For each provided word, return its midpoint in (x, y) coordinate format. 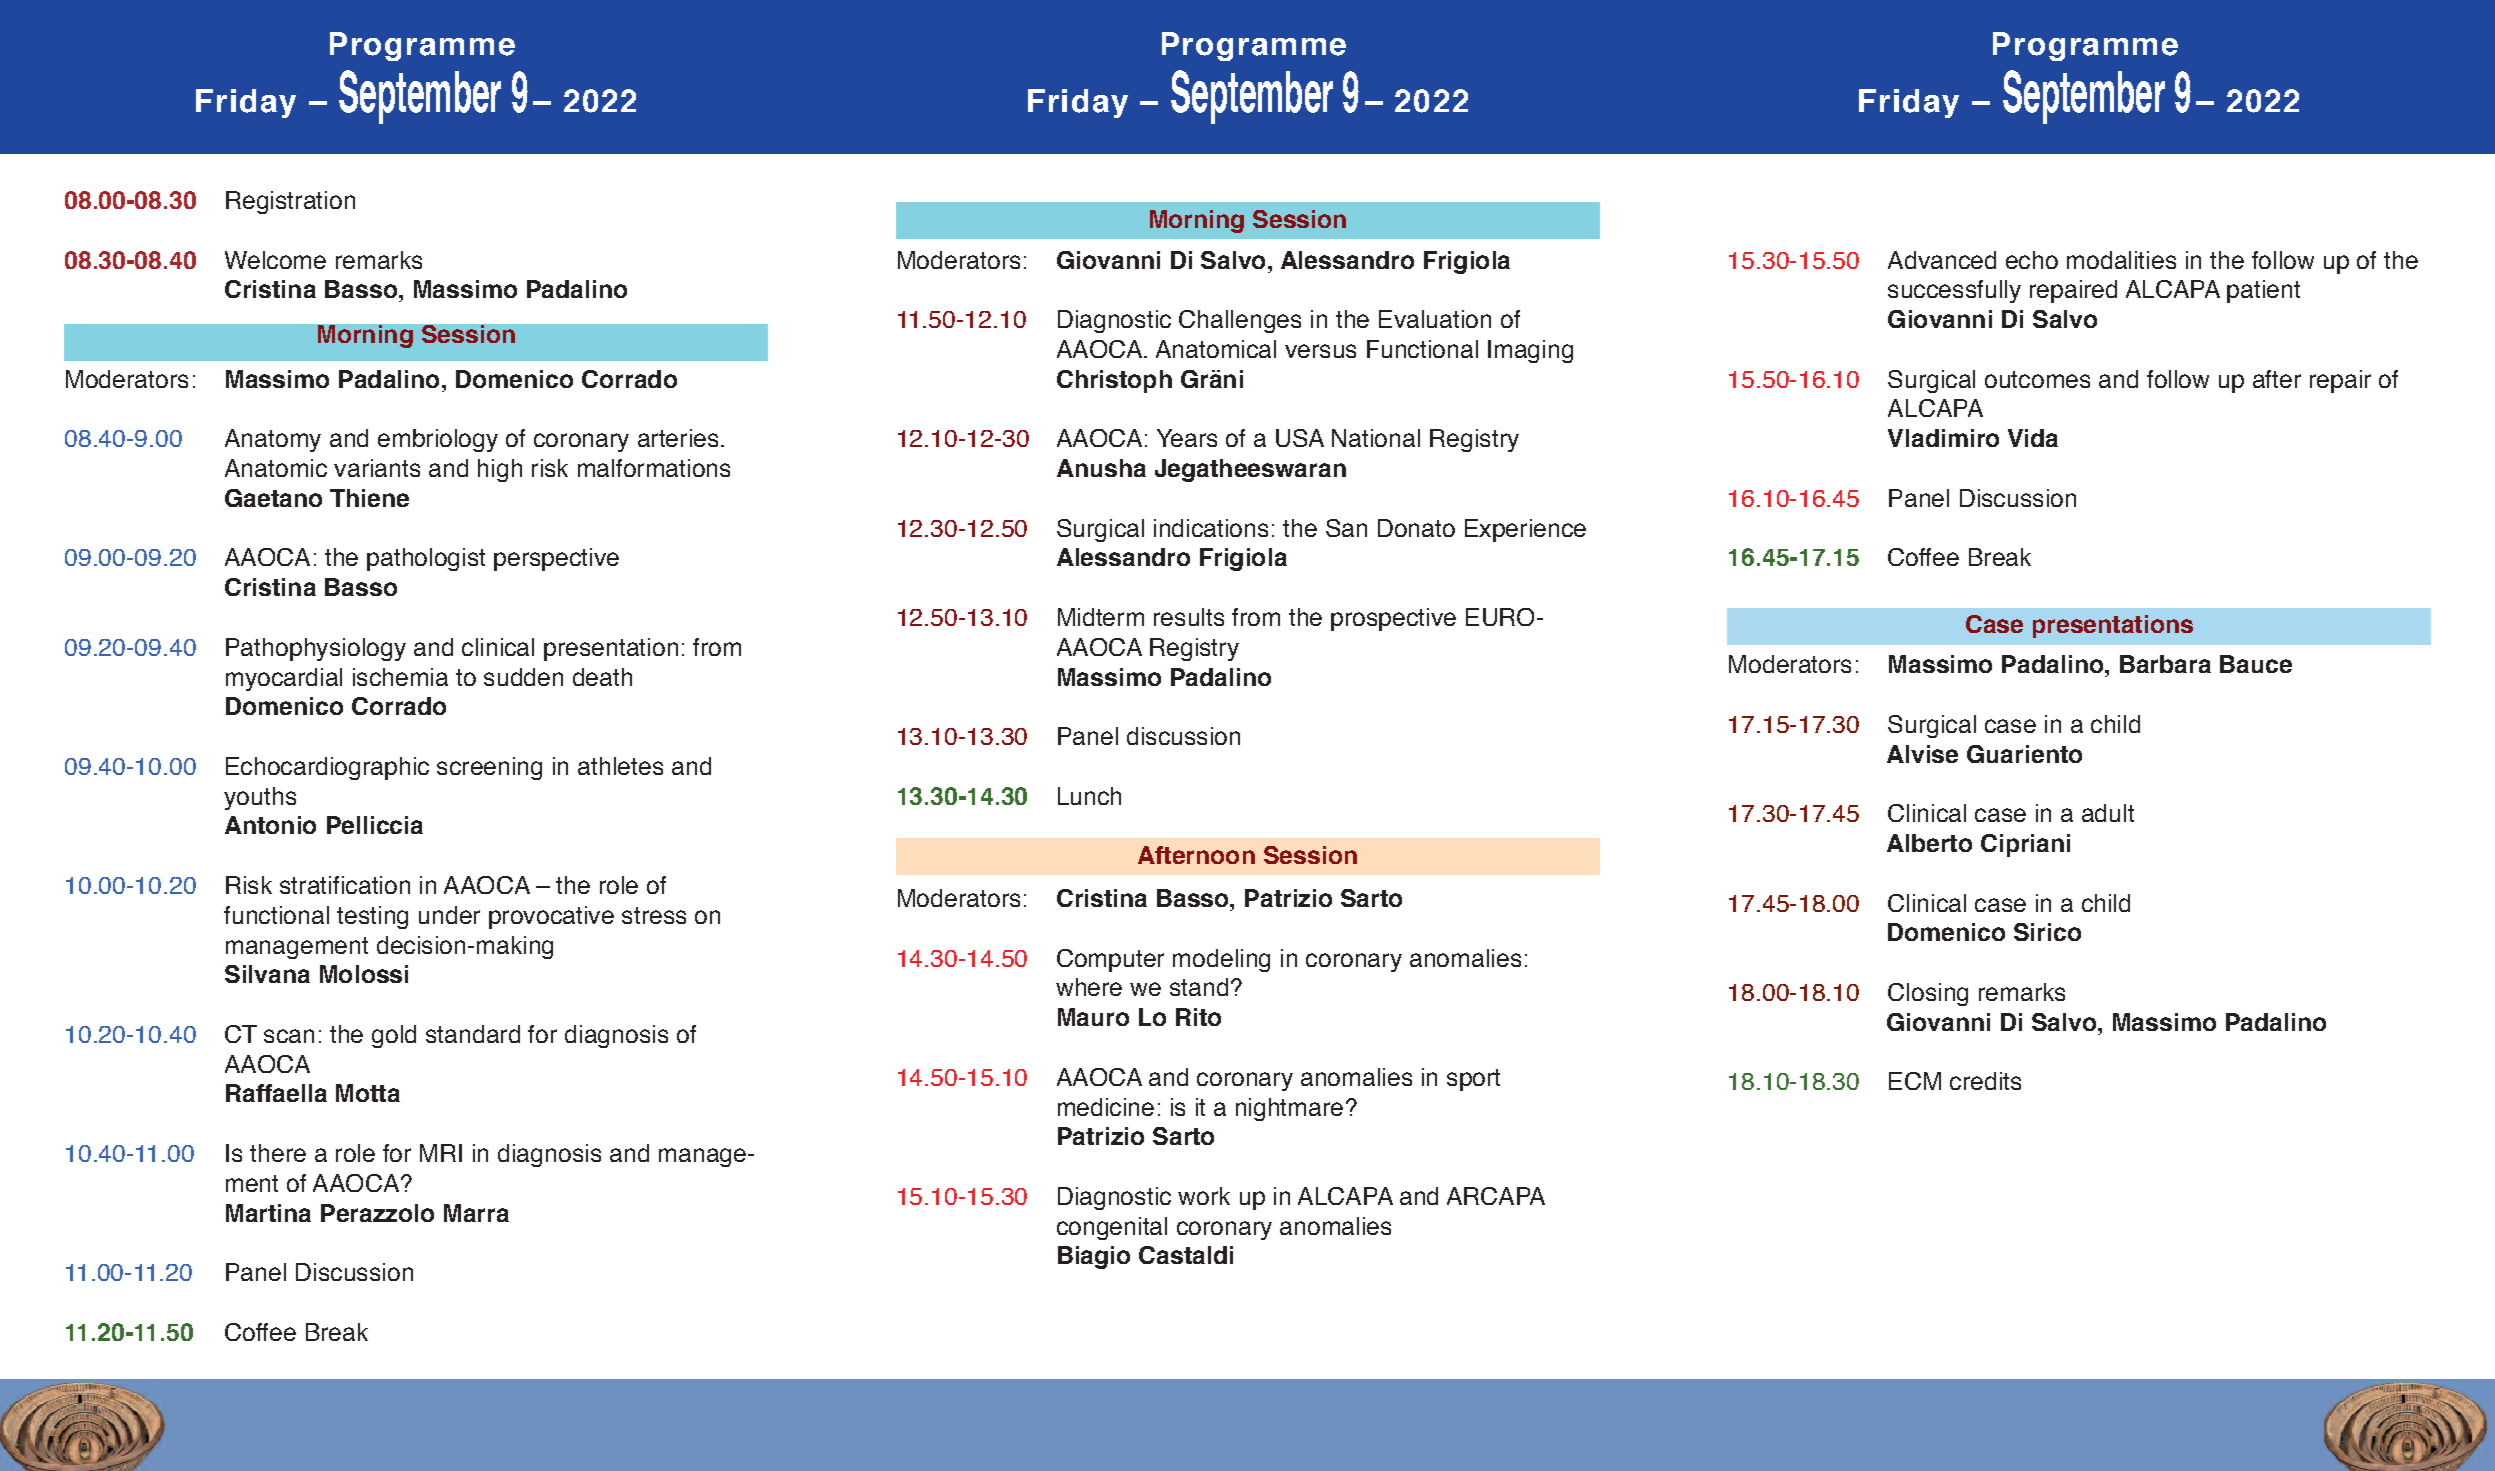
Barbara (2165, 664)
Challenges (1240, 321)
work (1204, 1196)
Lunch (1089, 796)
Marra (476, 1213)
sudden (523, 677)
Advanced (1942, 260)
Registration (290, 202)
